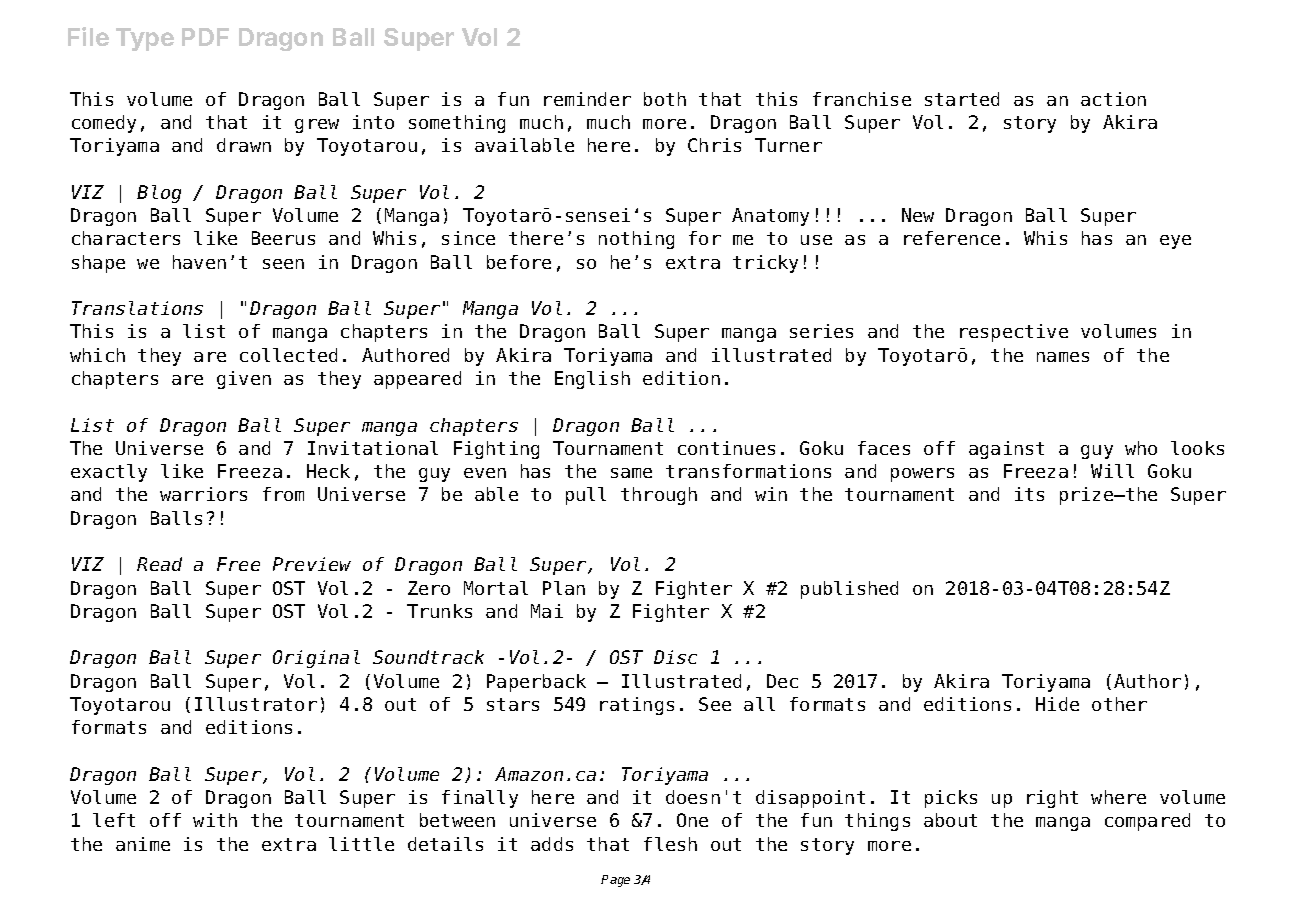 This screenshot has height=924, width=1308. Describe the element at coordinates (1112, 471) in the screenshot. I see `Will` at that location.
